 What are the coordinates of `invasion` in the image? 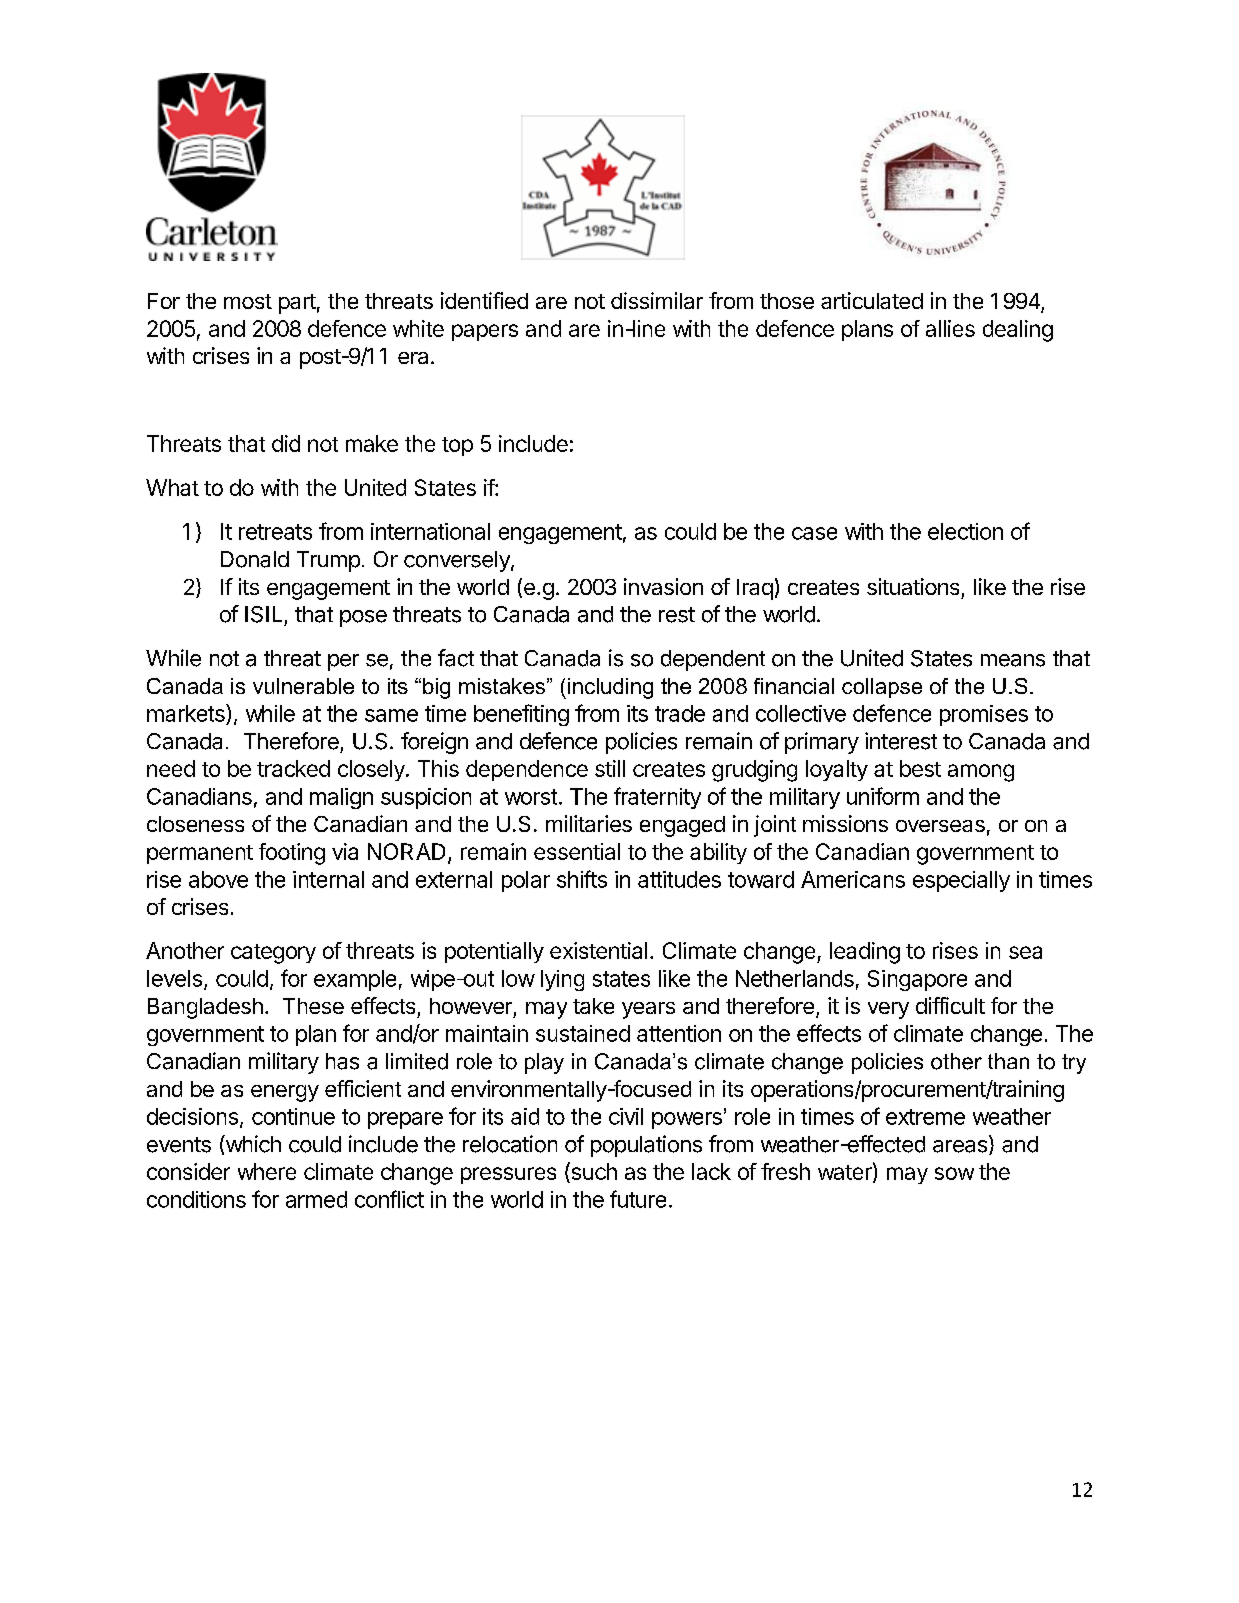 It's located at (663, 586).
